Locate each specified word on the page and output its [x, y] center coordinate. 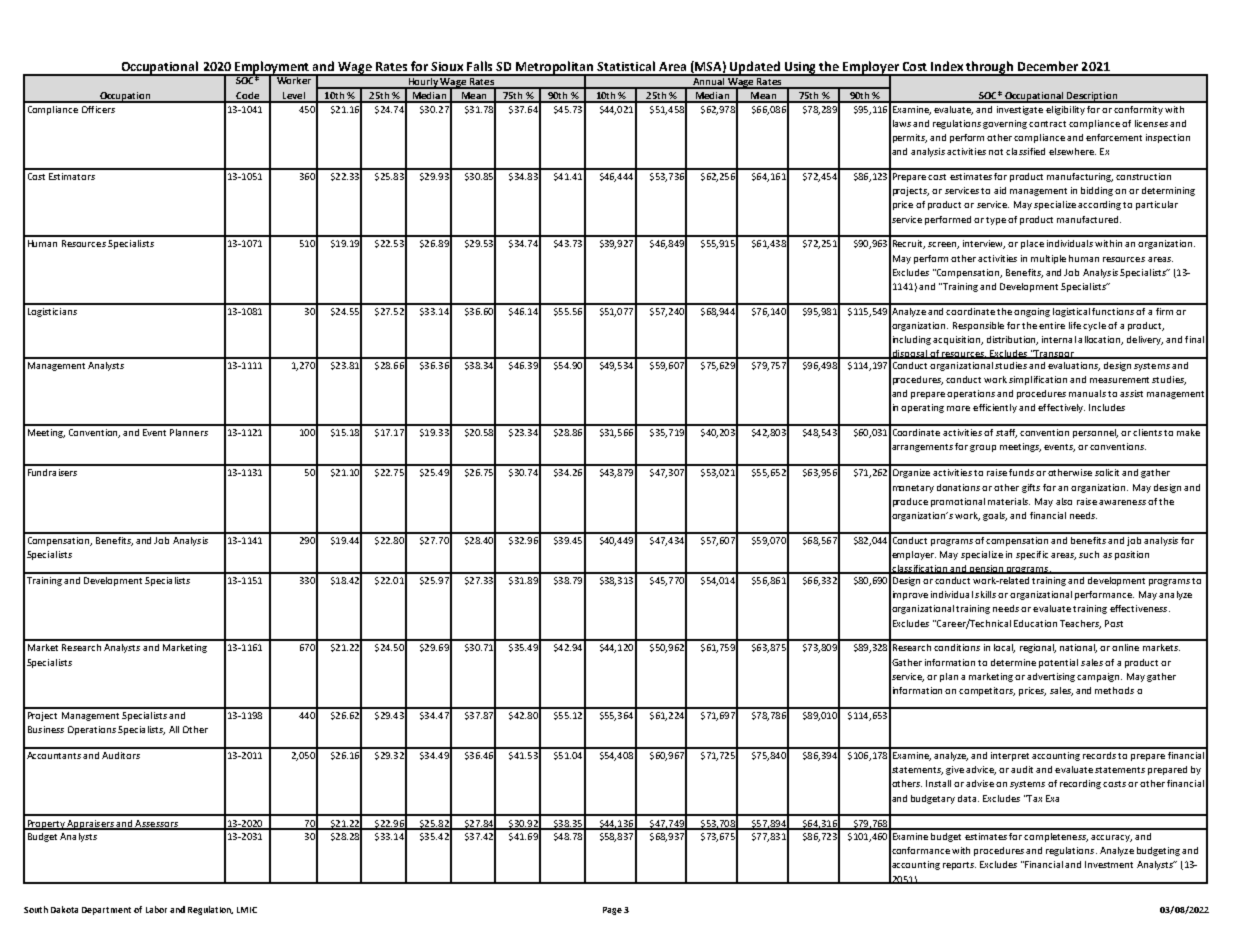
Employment [272, 68]
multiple [1048, 259]
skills [985, 594]
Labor [156, 909]
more [958, 408]
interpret [1010, 756]
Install [938, 783]
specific [1032, 555]
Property [46, 825]
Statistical [626, 66]
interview [984, 244]
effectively [1061, 408]
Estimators [72, 176]
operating [922, 408]
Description [1092, 97]
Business [46, 729]
